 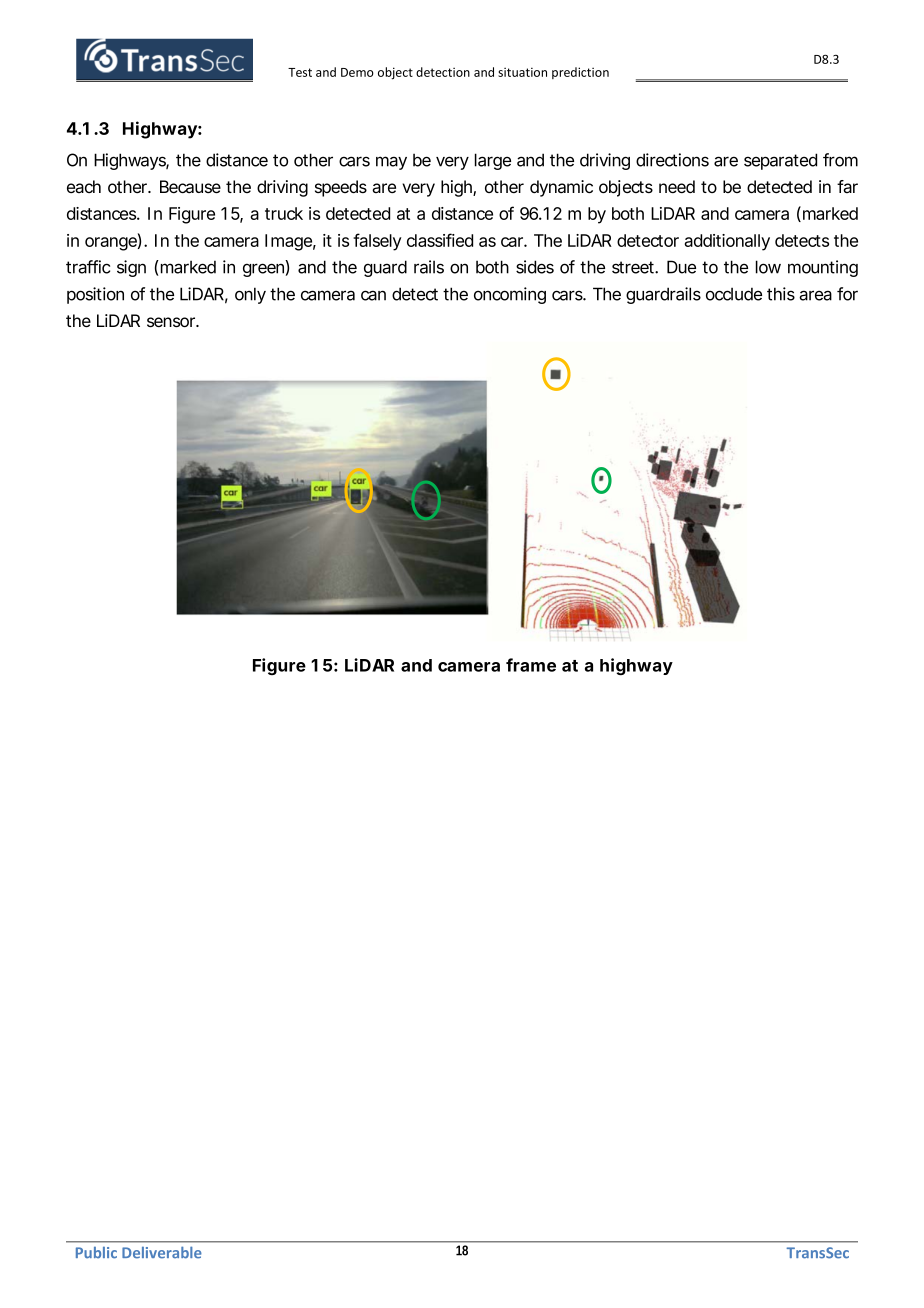 I want to click on Public, so click(x=96, y=1253).
